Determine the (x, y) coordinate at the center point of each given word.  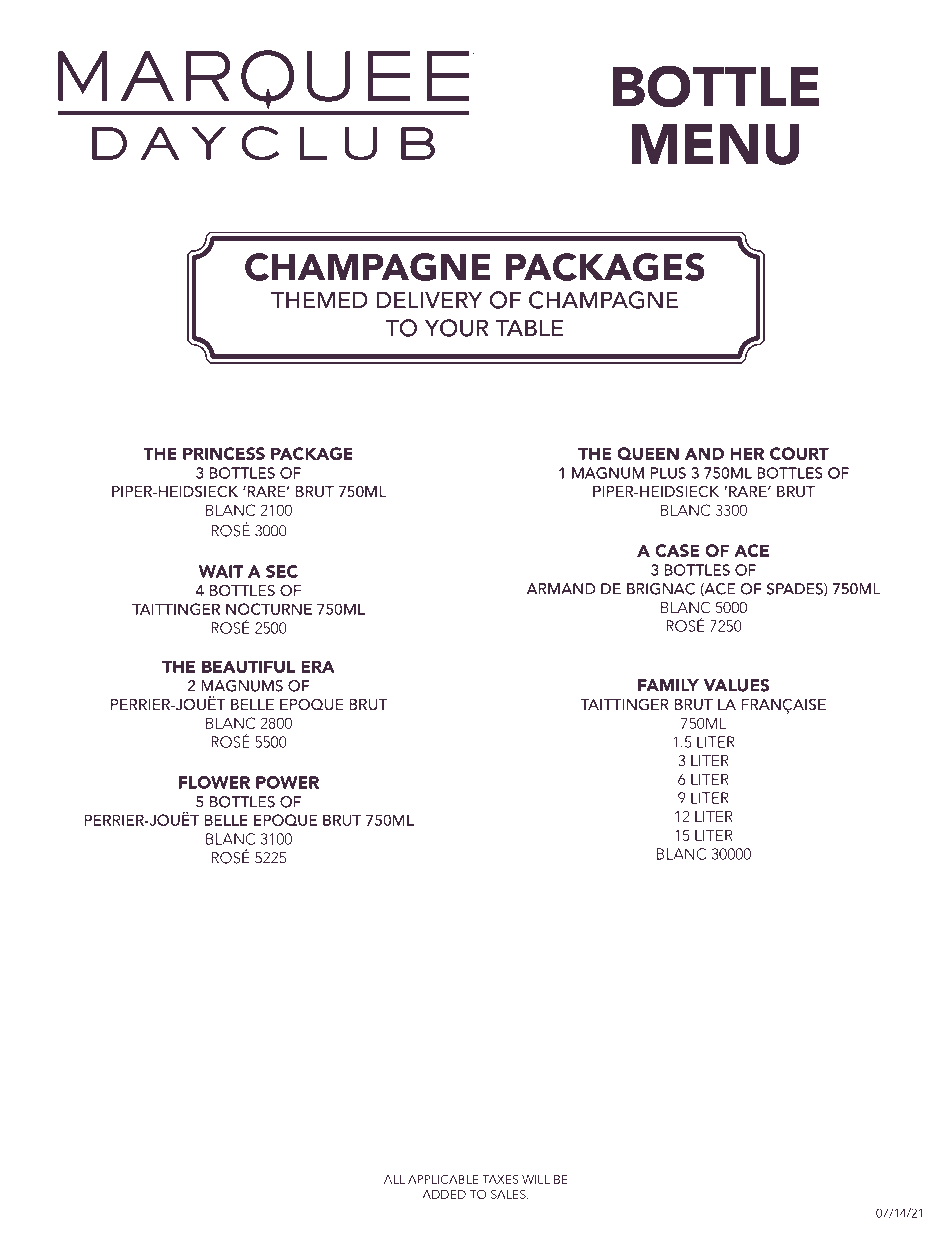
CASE (677, 550)
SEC (282, 571)
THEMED (319, 300)
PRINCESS (224, 453)
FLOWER (214, 782)
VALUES (736, 685)
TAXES (500, 1179)
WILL (536, 1179)
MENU (716, 144)
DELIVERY (429, 300)
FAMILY (668, 685)
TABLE (529, 328)
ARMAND (561, 589)
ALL (394, 1179)
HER (747, 453)
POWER (287, 782)
